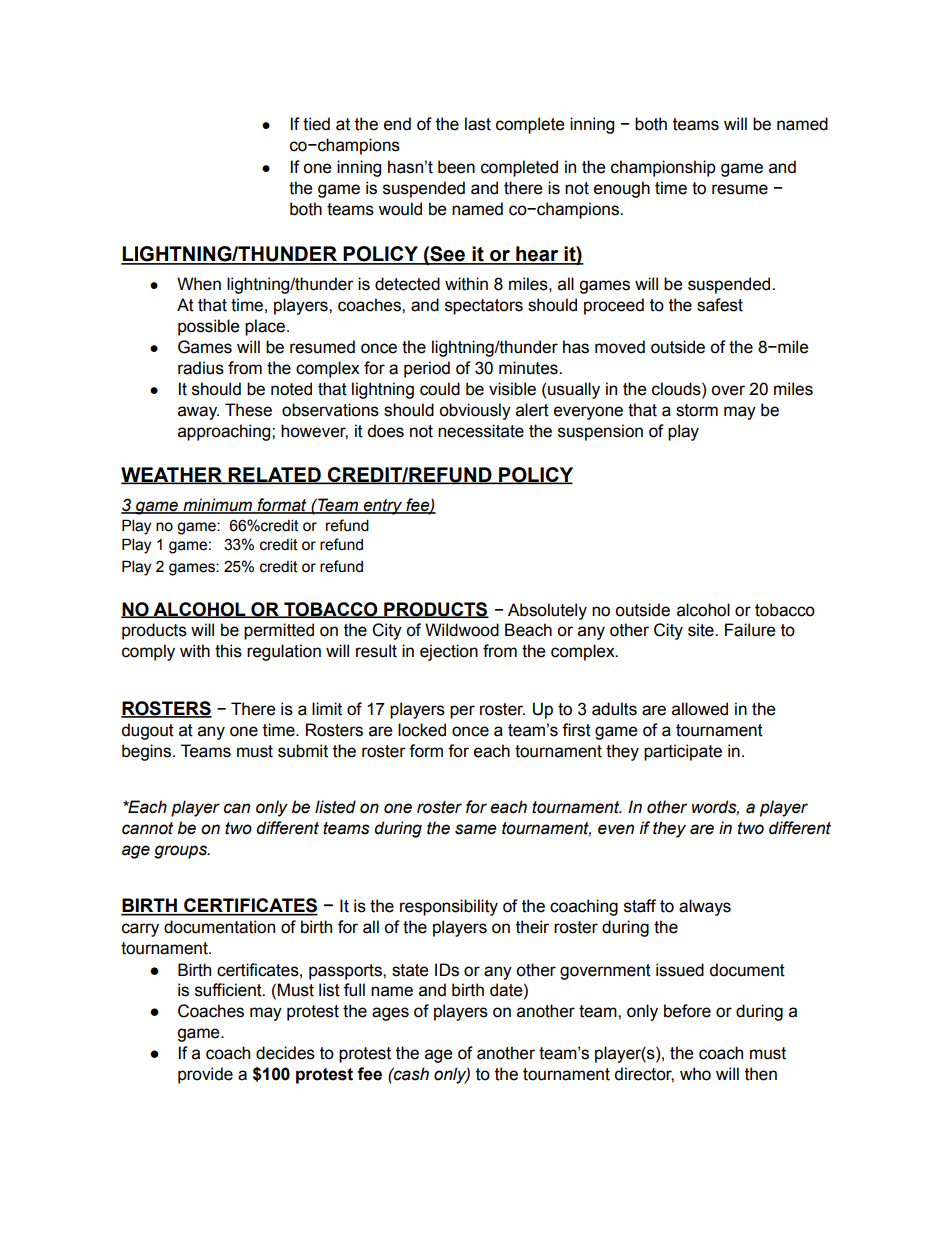 The height and width of the page is (1233, 952). What do you see at coordinates (695, 1074) in the page?
I see `who` at bounding box center [695, 1074].
